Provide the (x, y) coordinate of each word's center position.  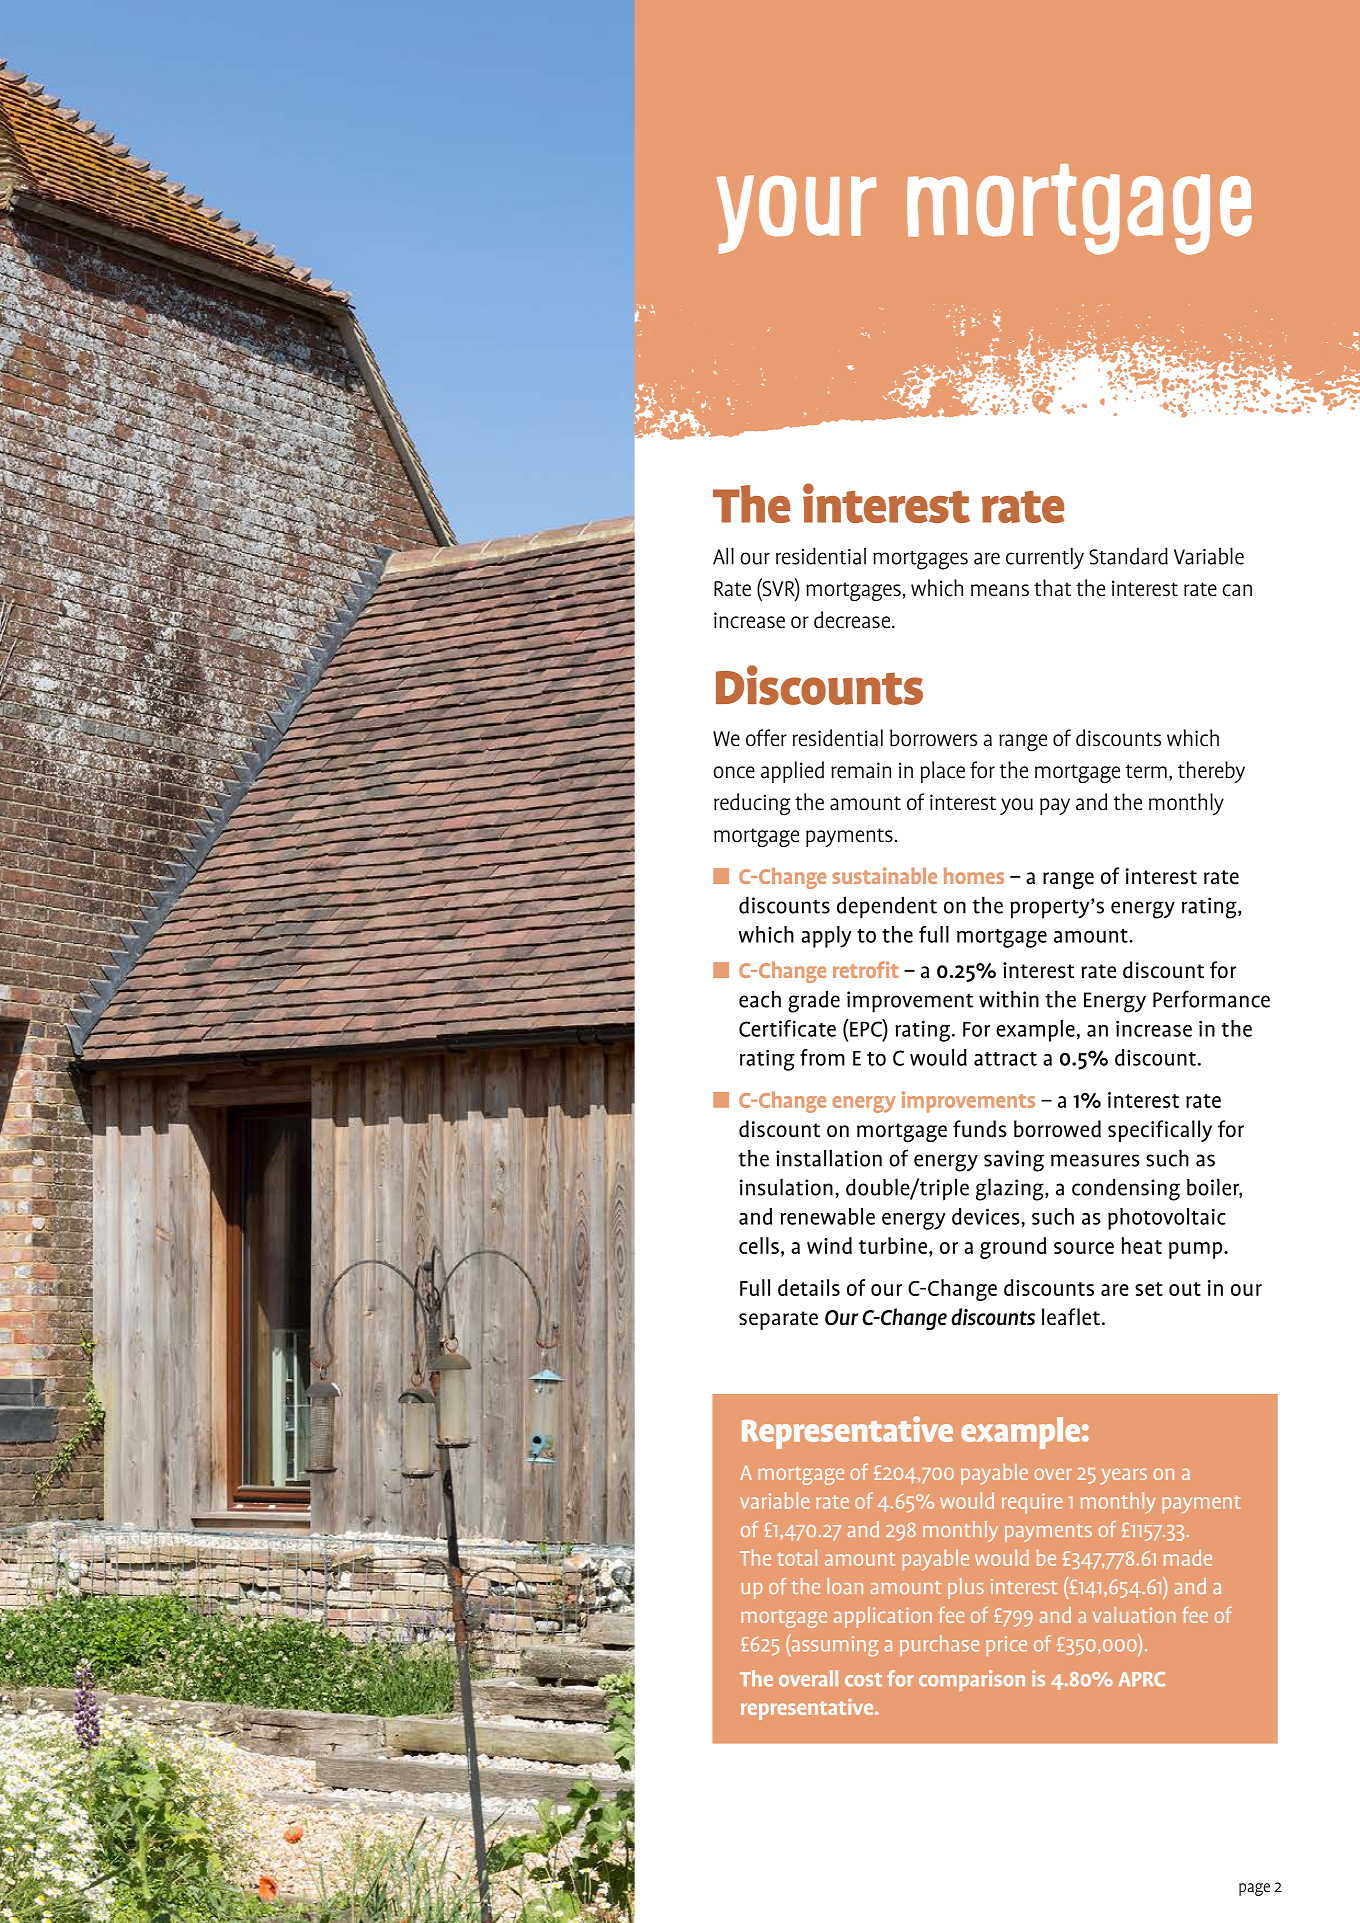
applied (792, 772)
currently (1045, 558)
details (809, 1287)
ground (1013, 1248)
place (943, 772)
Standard (1128, 556)
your (796, 214)
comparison (972, 1680)
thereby (1211, 772)
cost (863, 1680)
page (1254, 1889)
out (1185, 1289)
